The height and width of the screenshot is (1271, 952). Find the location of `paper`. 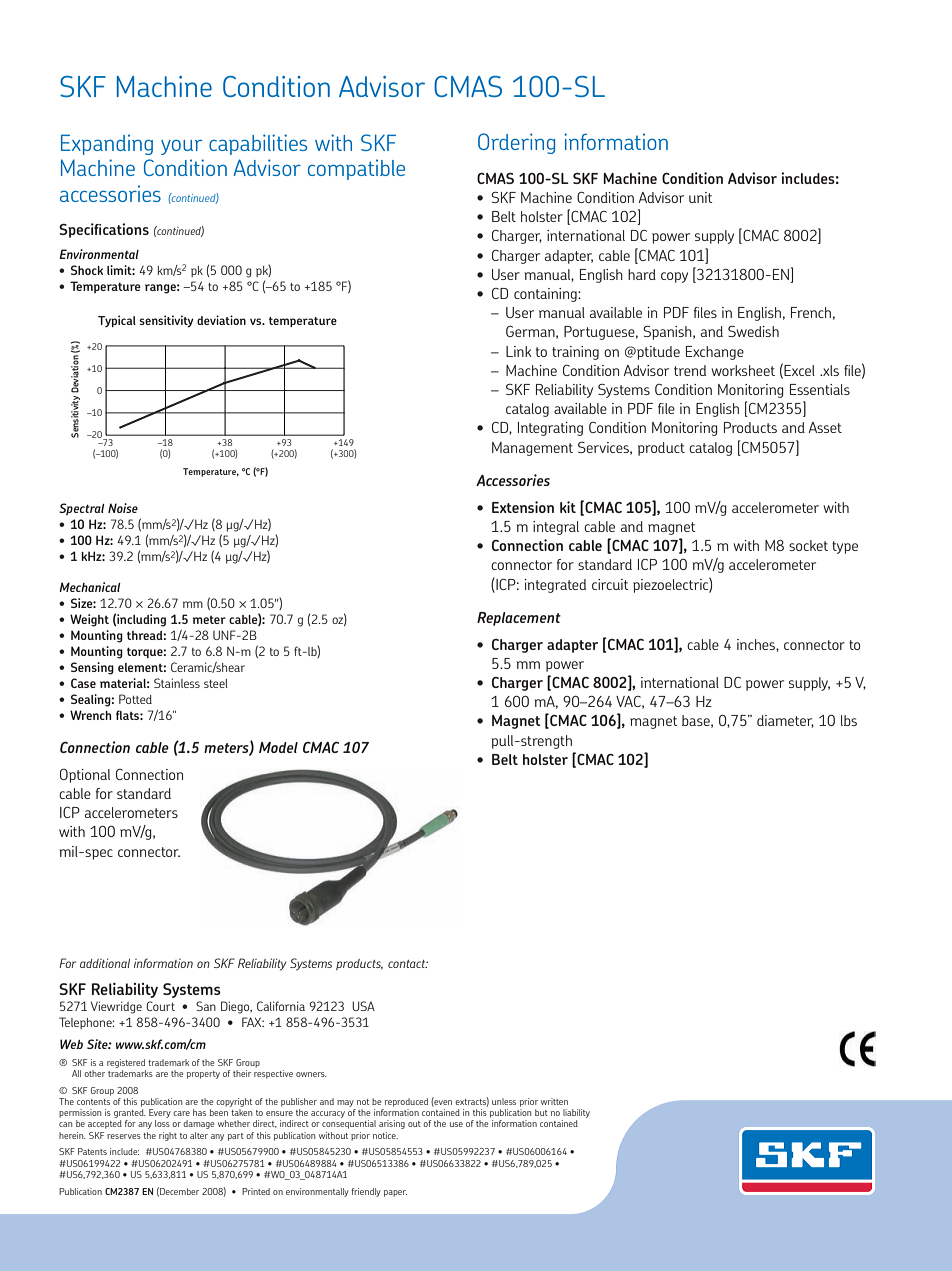

paper is located at coordinates (395, 1193).
